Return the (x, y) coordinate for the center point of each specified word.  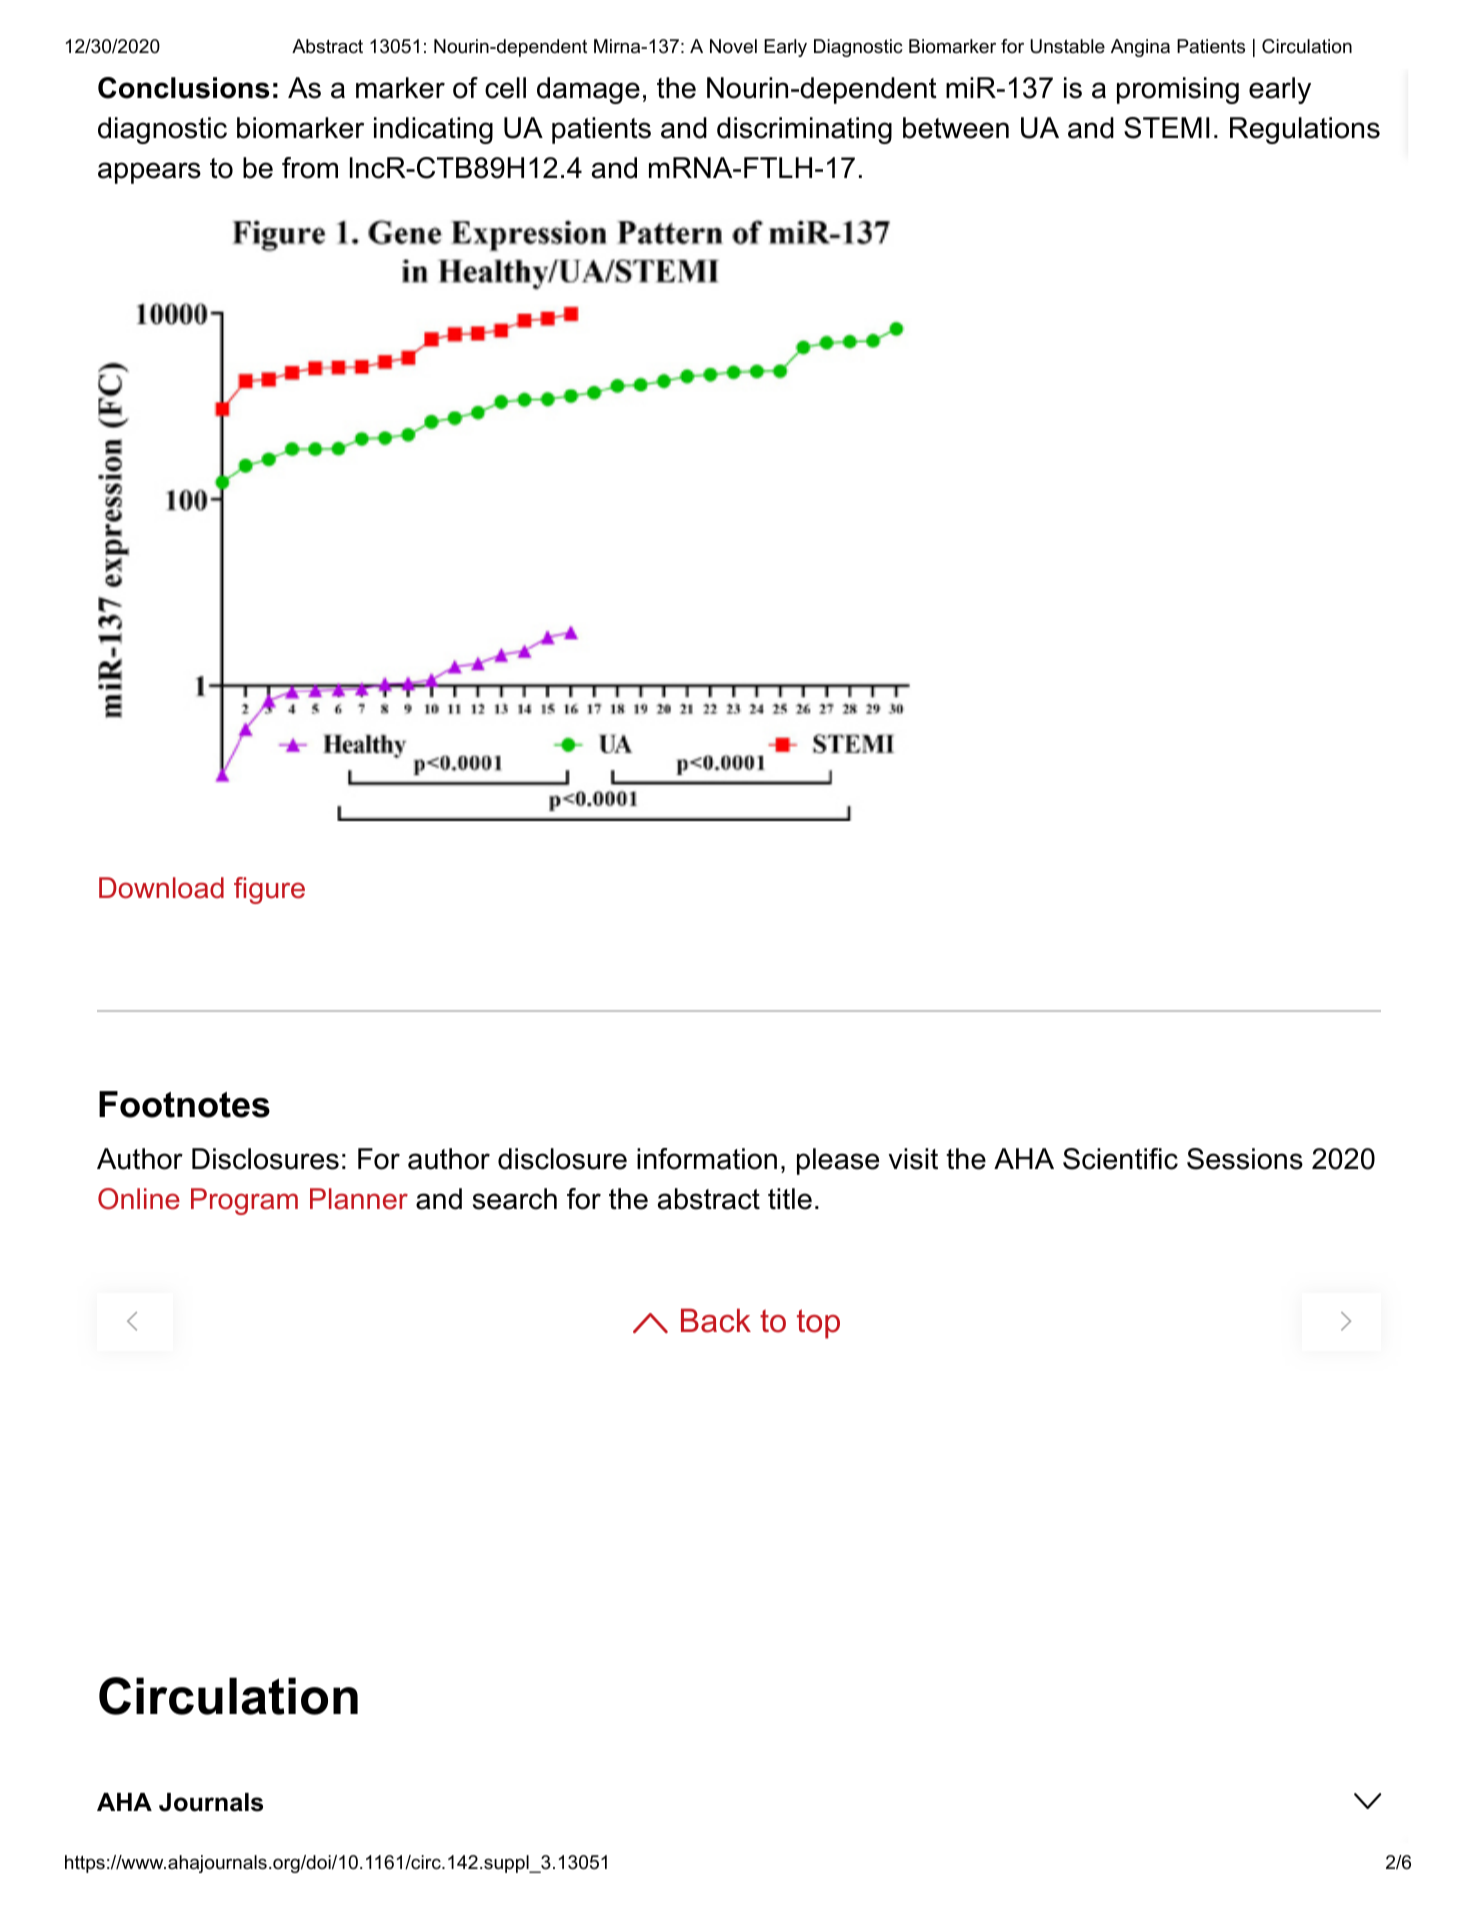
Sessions (1245, 1159)
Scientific (1120, 1159)
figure (269, 890)
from (310, 168)
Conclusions (183, 88)
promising (1178, 90)
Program (244, 1201)
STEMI (1166, 128)
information (707, 1159)
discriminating (804, 130)
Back (716, 1320)
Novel (733, 46)
